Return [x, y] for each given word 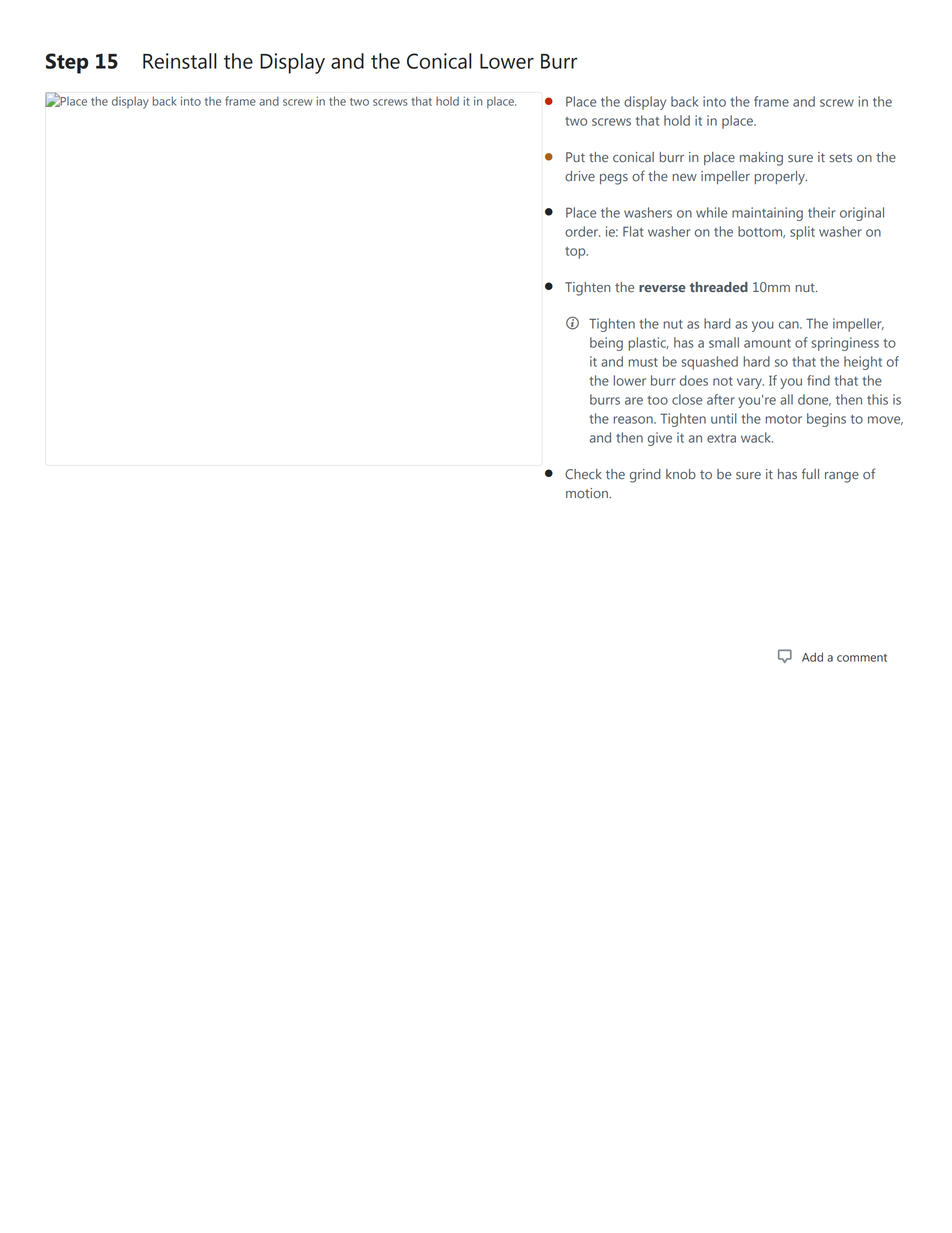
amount [767, 343]
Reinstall [180, 61]
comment [862, 658]
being [606, 344]
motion [588, 493]
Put [575, 157]
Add [812, 657]
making [761, 159]
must [643, 362]
